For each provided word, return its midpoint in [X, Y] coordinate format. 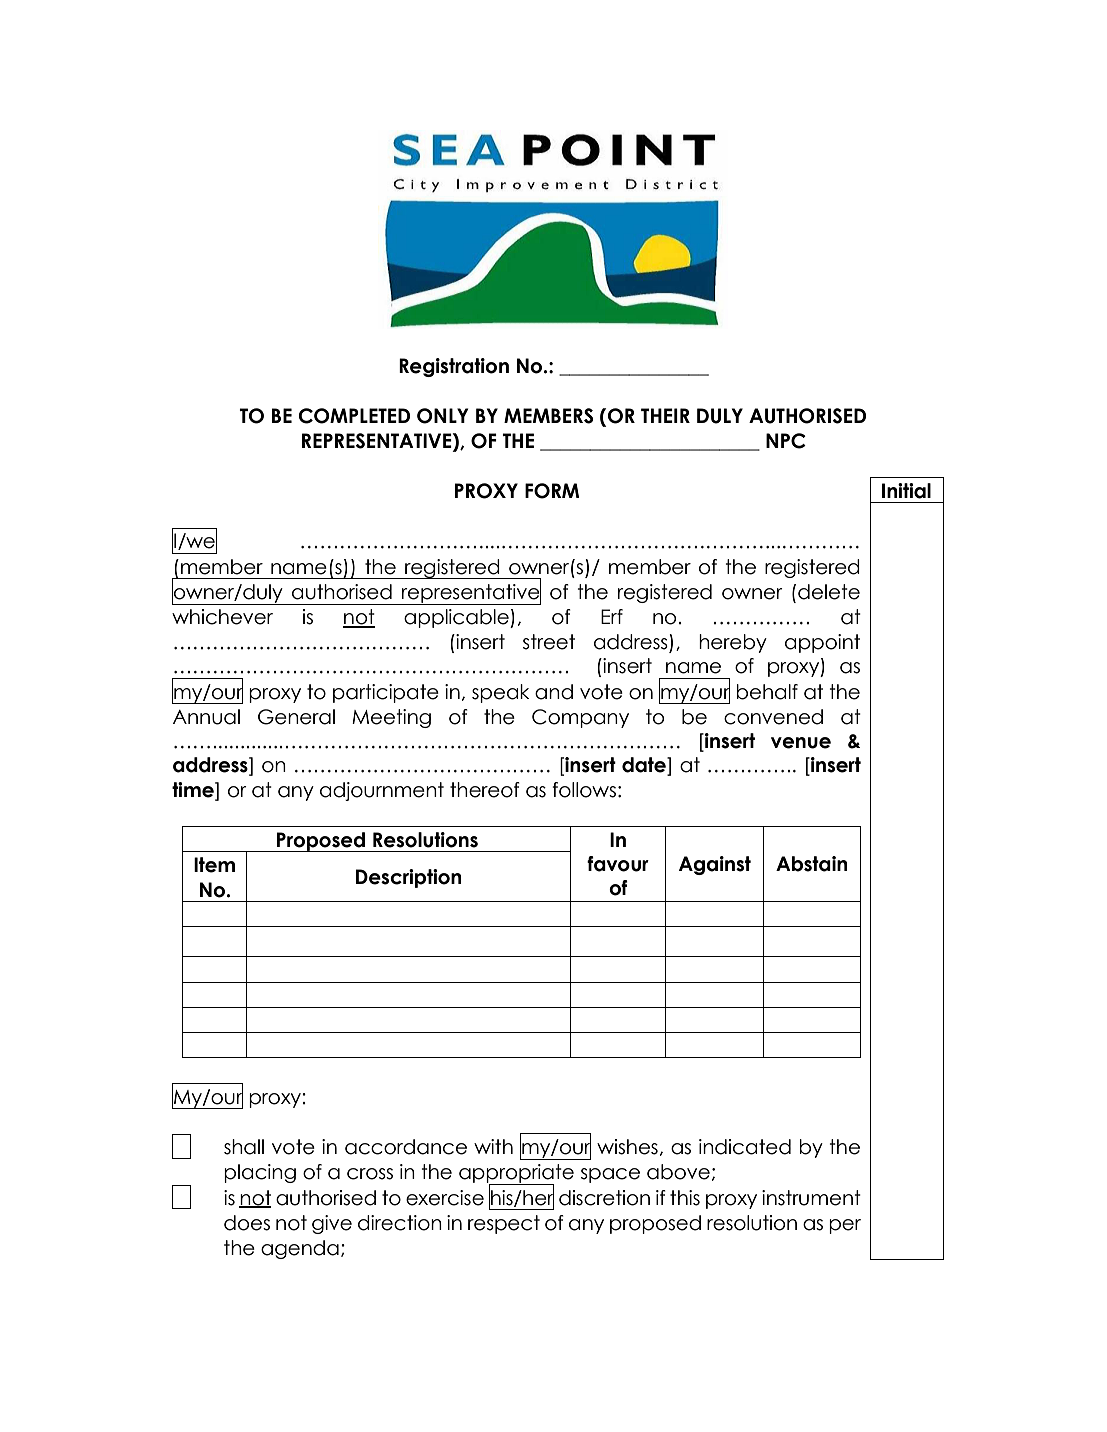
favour [618, 864]
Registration [454, 367]
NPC [786, 441]
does [247, 1223]
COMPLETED [354, 416]
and [554, 692]
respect [504, 1224]
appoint [822, 643]
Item [214, 865]
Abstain [812, 864]
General [296, 717]
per [845, 1226]
